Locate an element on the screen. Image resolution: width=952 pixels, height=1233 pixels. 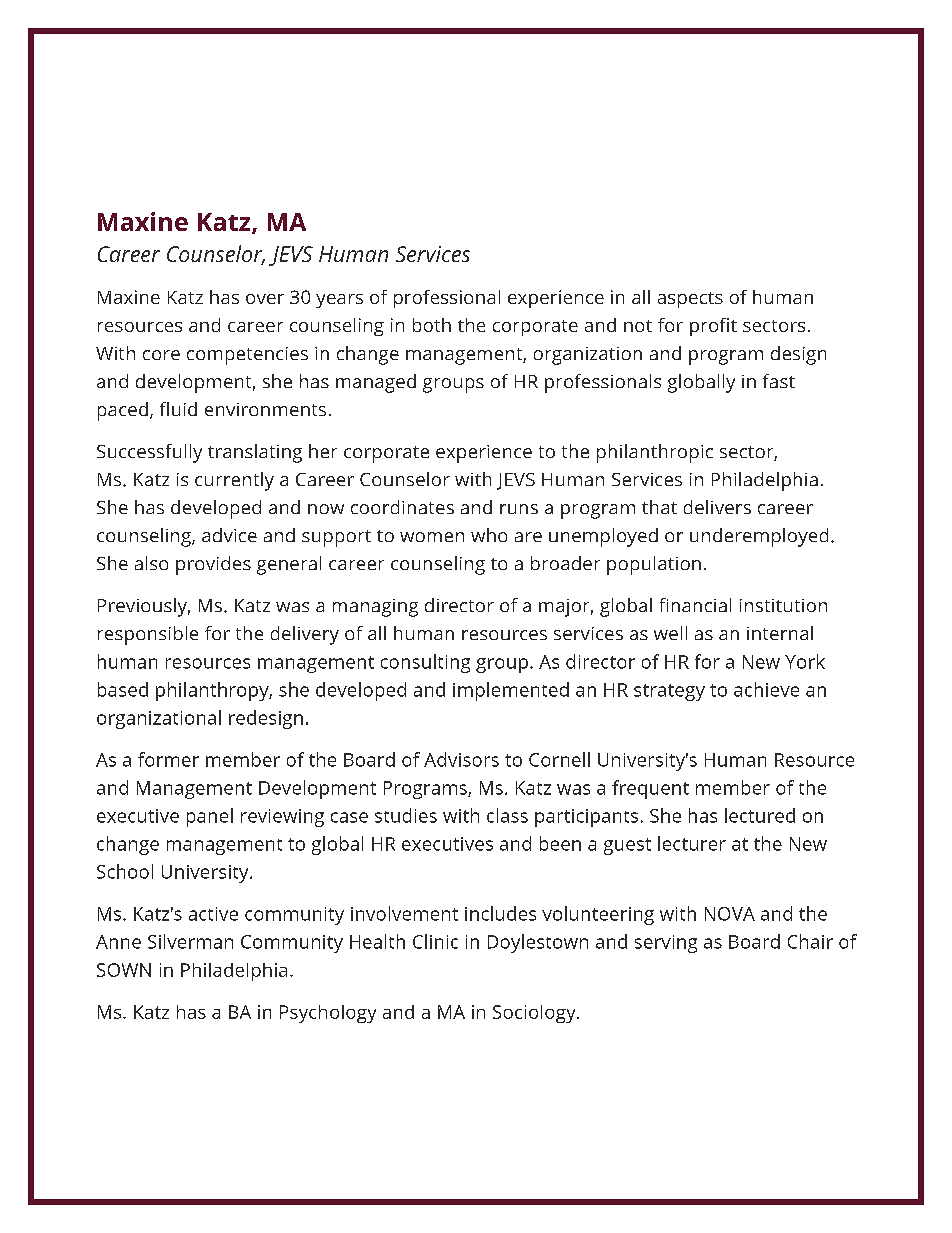
SOWN is located at coordinates (124, 970).
